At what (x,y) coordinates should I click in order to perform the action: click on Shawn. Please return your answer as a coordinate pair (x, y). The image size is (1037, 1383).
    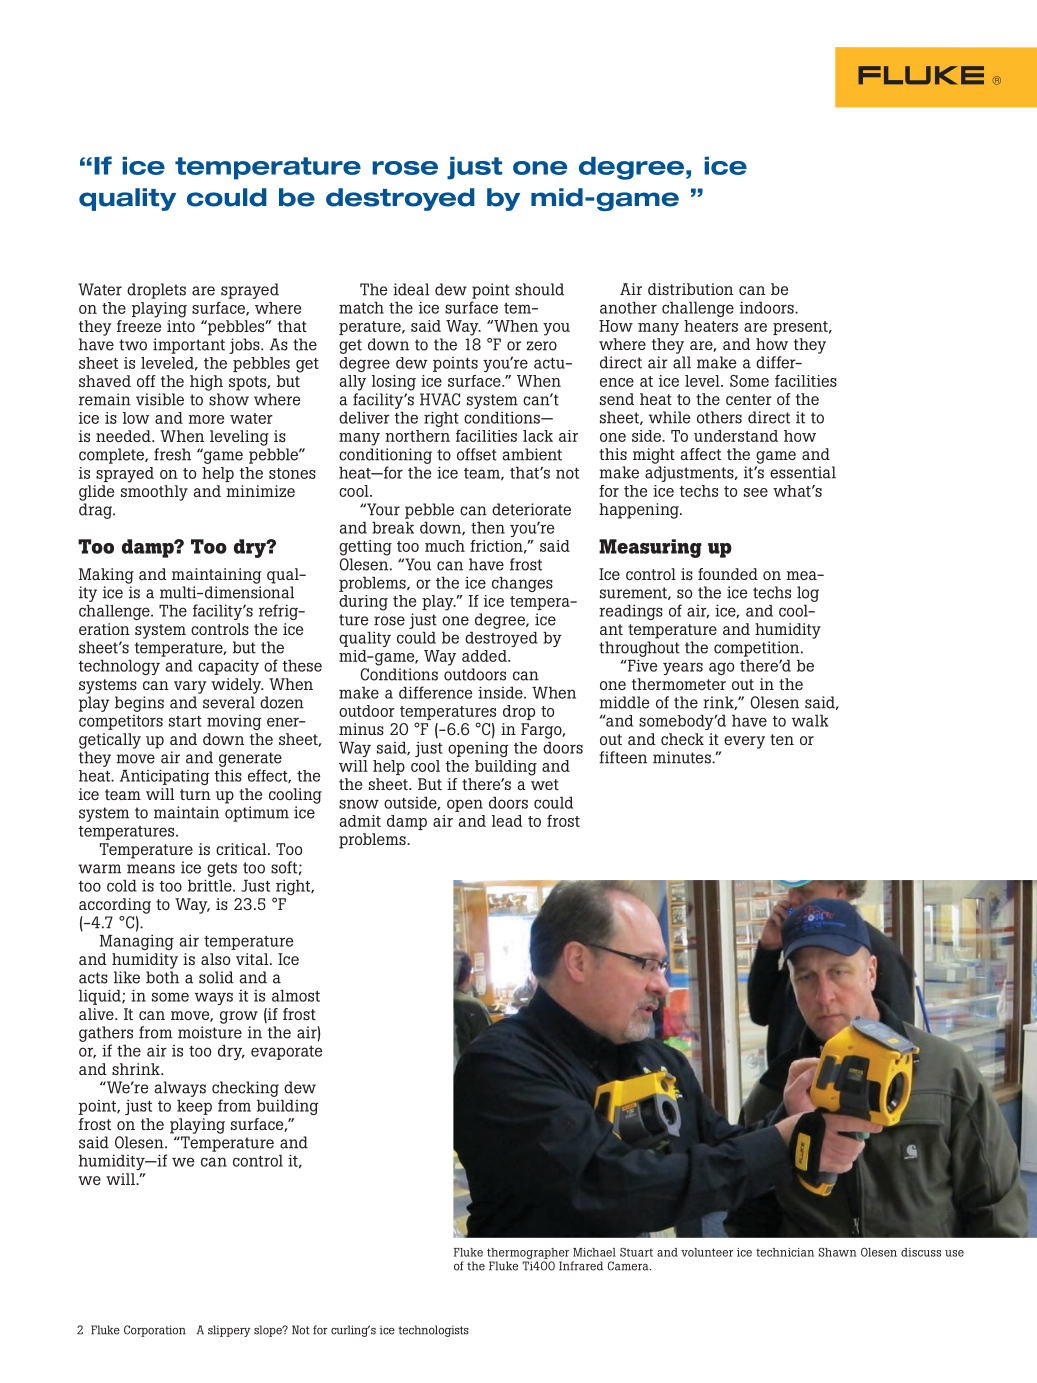
    Looking at the image, I should click on (837, 1252).
